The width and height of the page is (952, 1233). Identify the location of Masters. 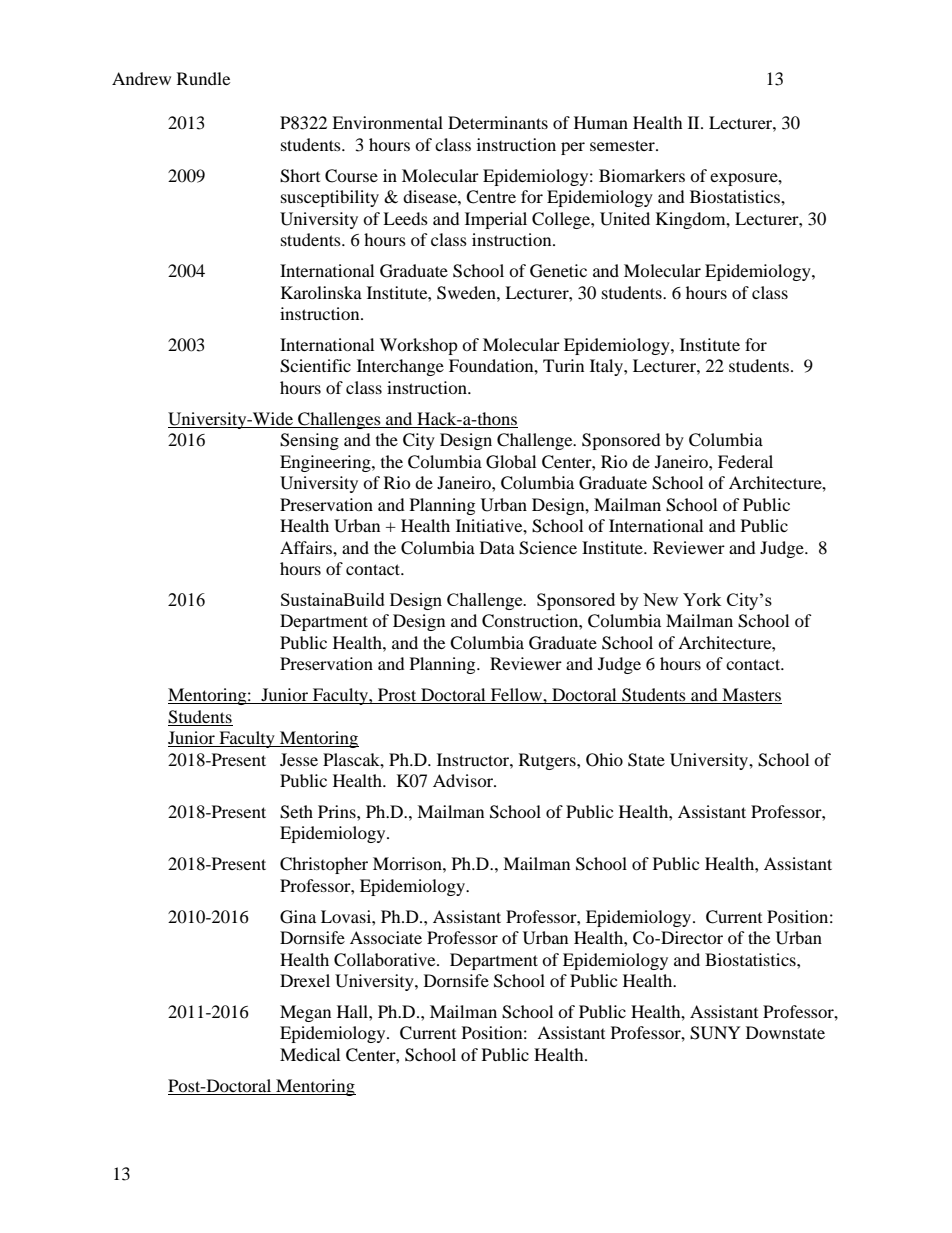
(751, 696).
